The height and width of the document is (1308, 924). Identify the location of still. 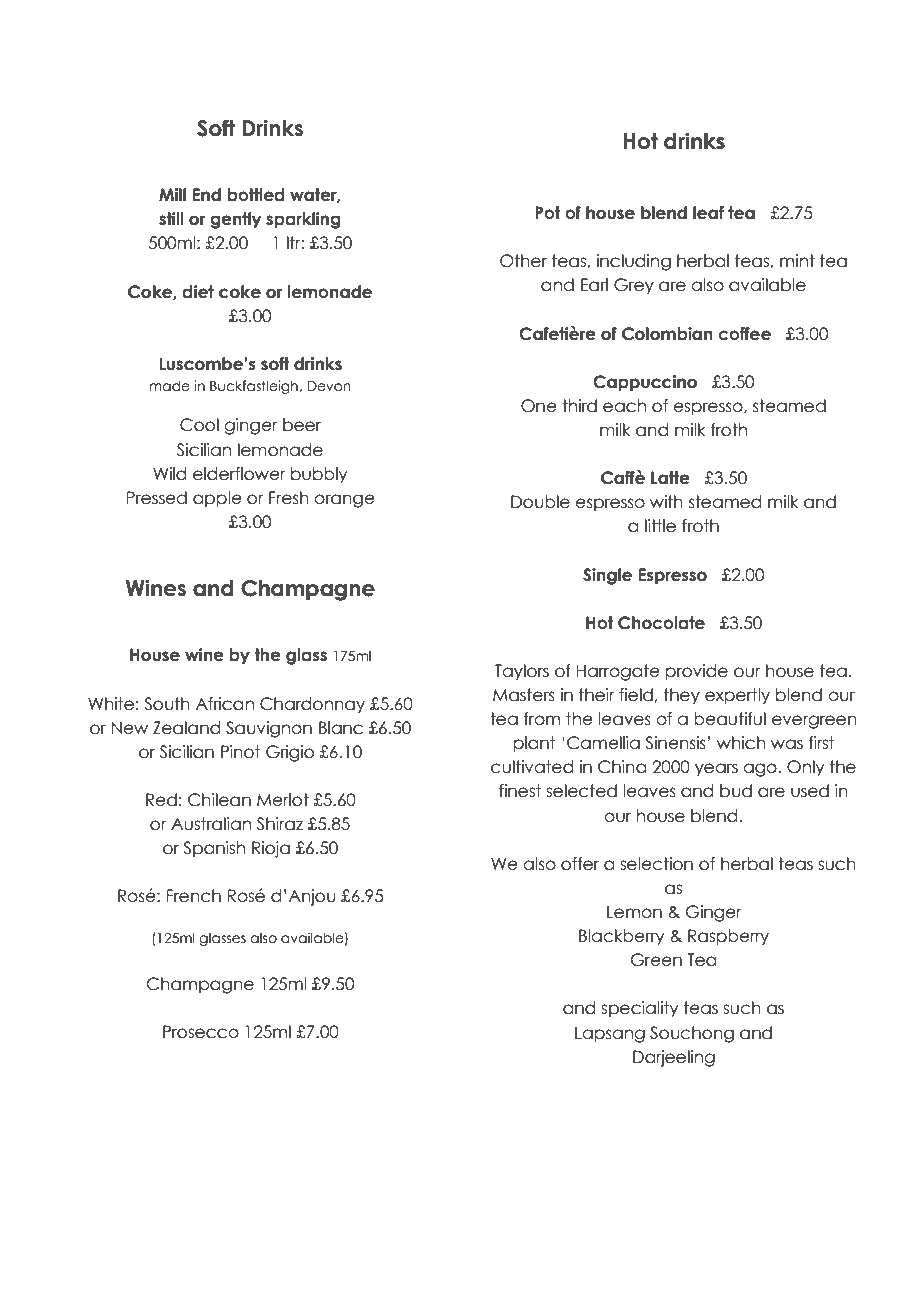
(171, 219).
